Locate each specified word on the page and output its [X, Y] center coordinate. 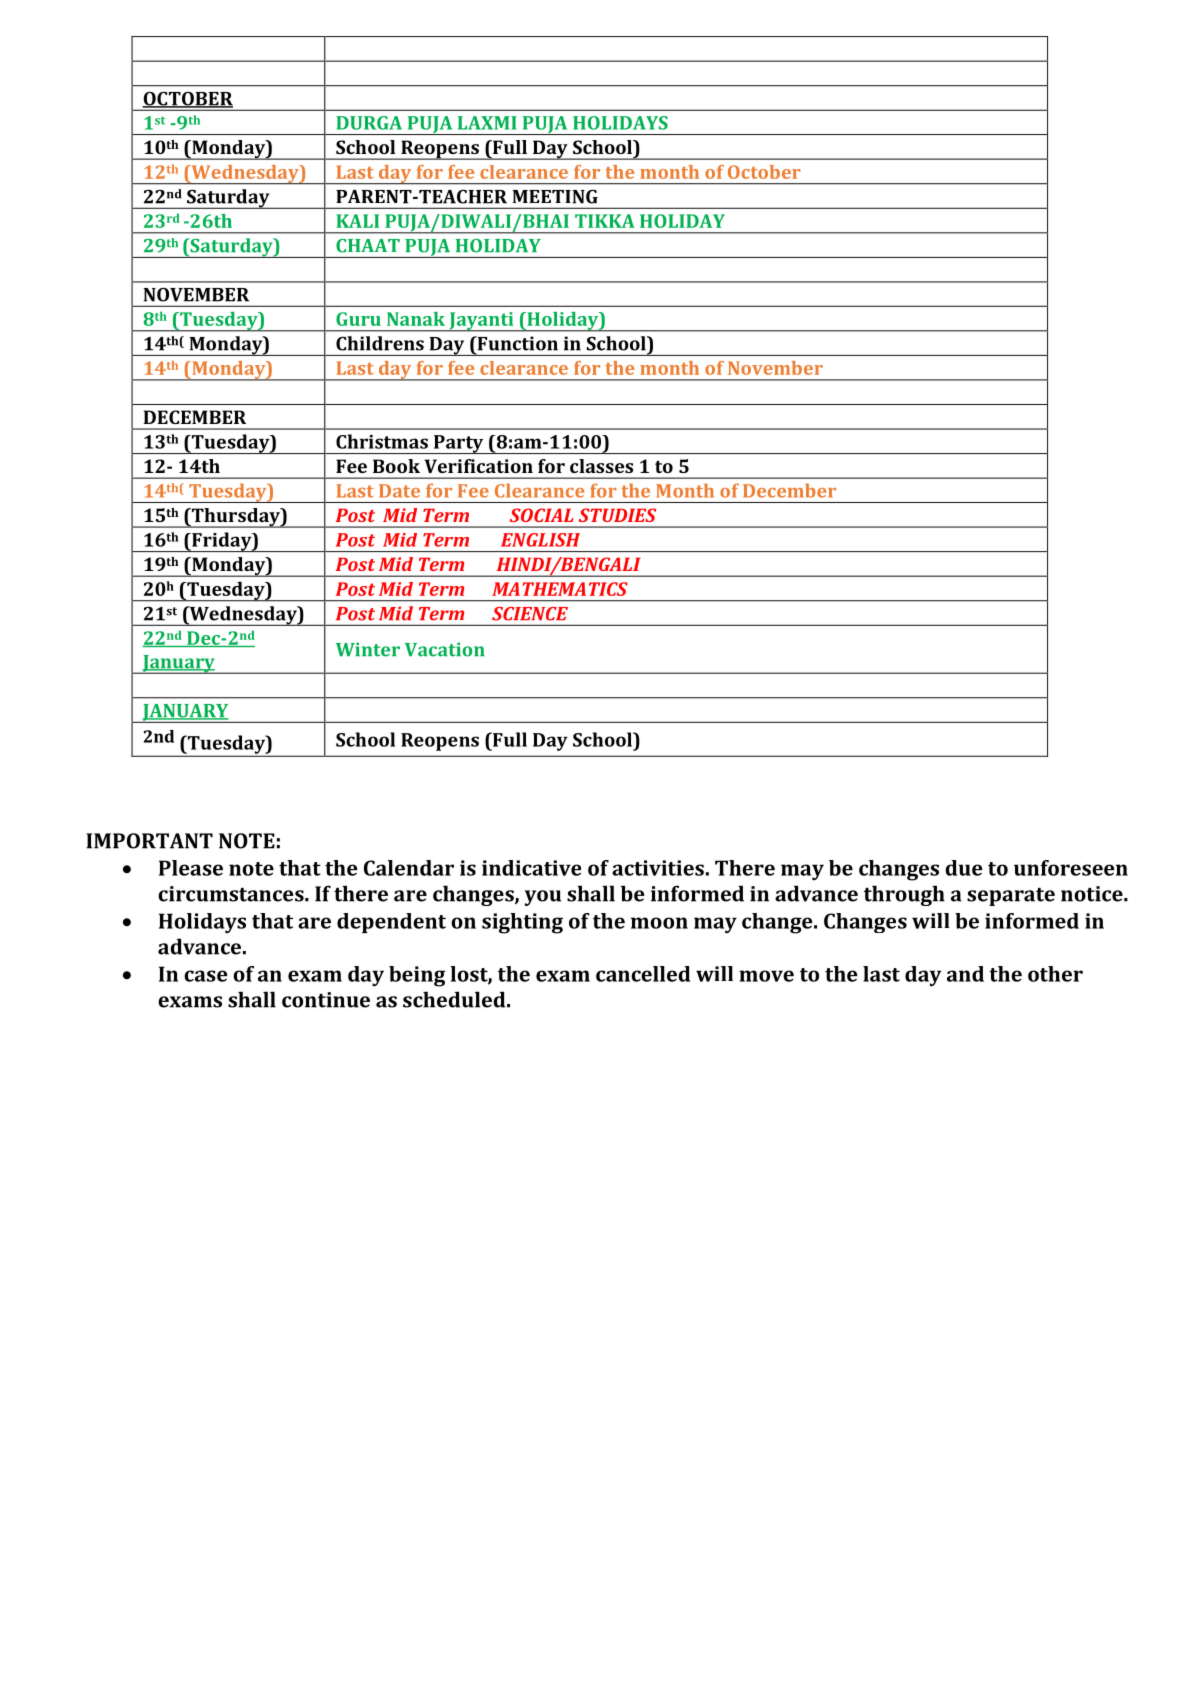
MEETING [555, 196]
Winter [368, 649]
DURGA [369, 123]
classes [601, 466]
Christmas [382, 441]
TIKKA [605, 221]
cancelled [643, 974]
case [206, 976]
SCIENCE [530, 614]
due [964, 868]
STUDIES [617, 515]
